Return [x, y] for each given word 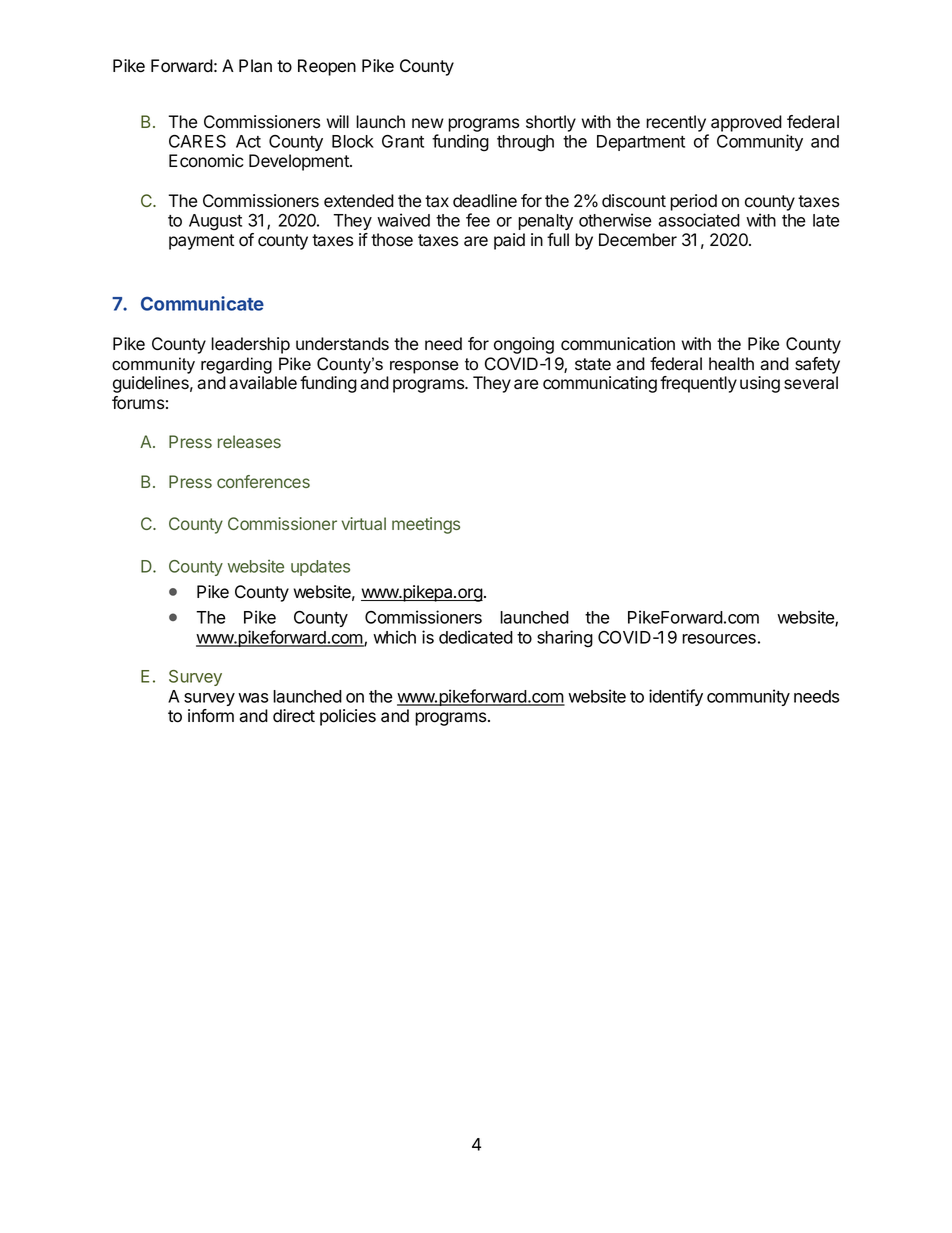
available [263, 383]
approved [746, 123]
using [760, 384]
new [428, 123]
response [424, 367]
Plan [255, 66]
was [253, 698]
